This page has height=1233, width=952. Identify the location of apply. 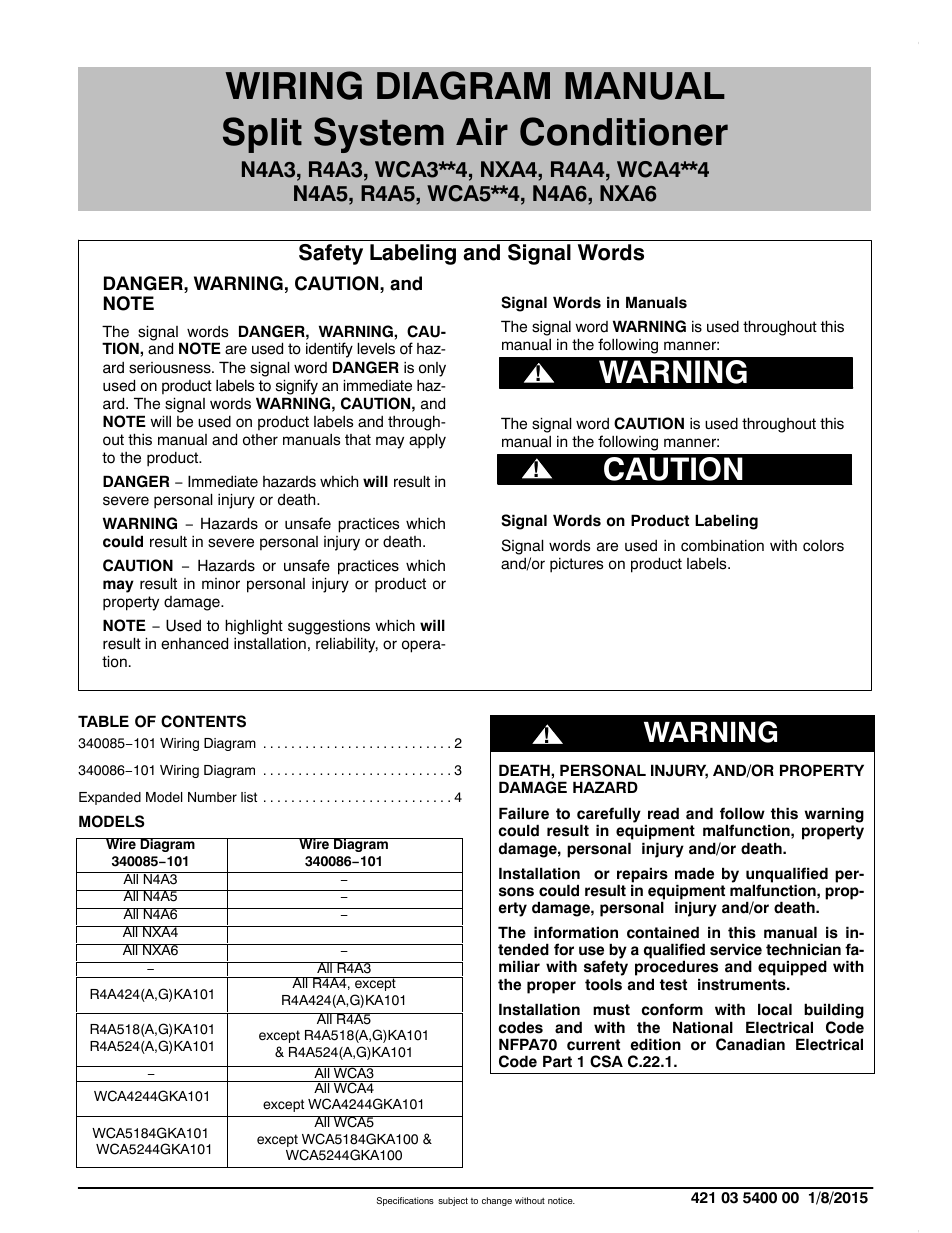
(427, 441).
